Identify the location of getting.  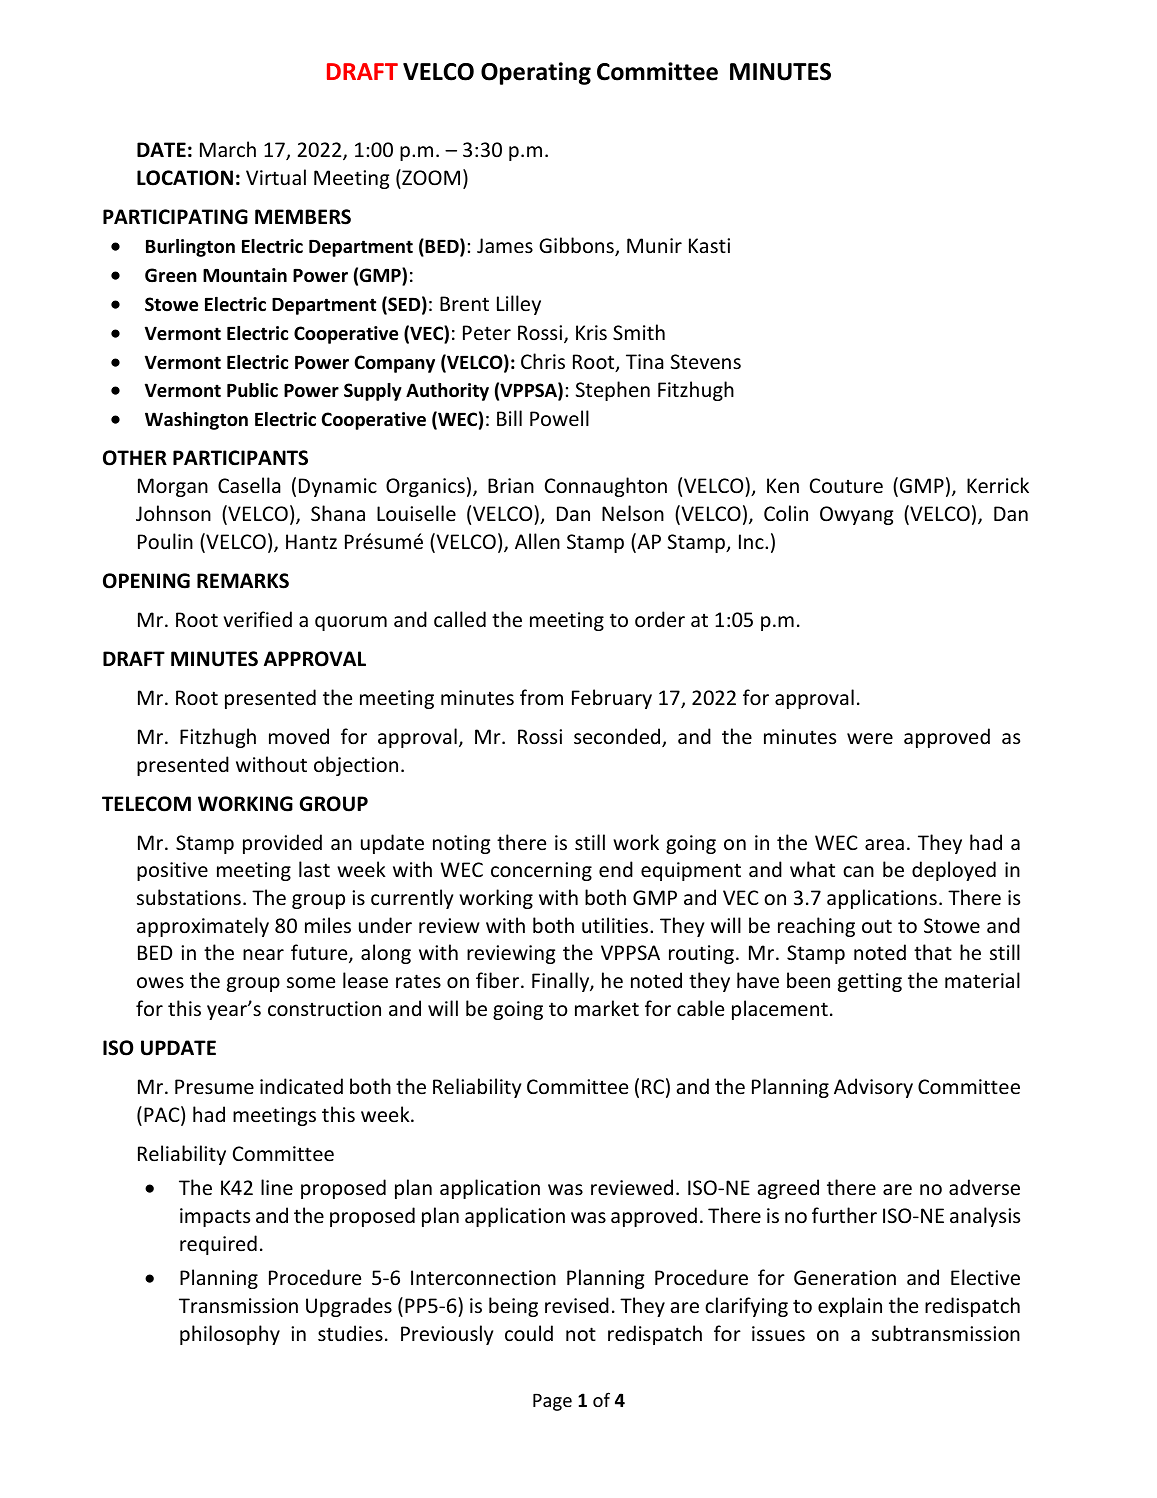
(870, 982).
